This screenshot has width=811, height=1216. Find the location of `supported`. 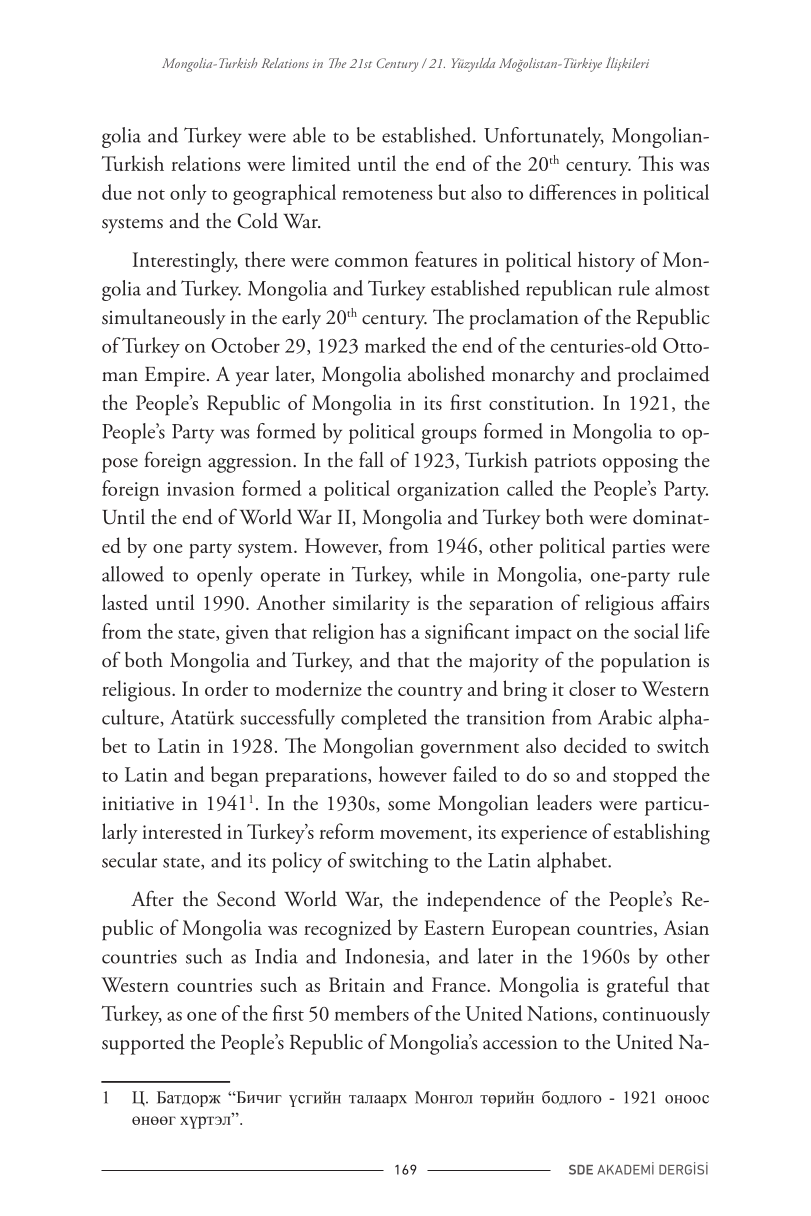

supported is located at coordinates (143, 1044).
